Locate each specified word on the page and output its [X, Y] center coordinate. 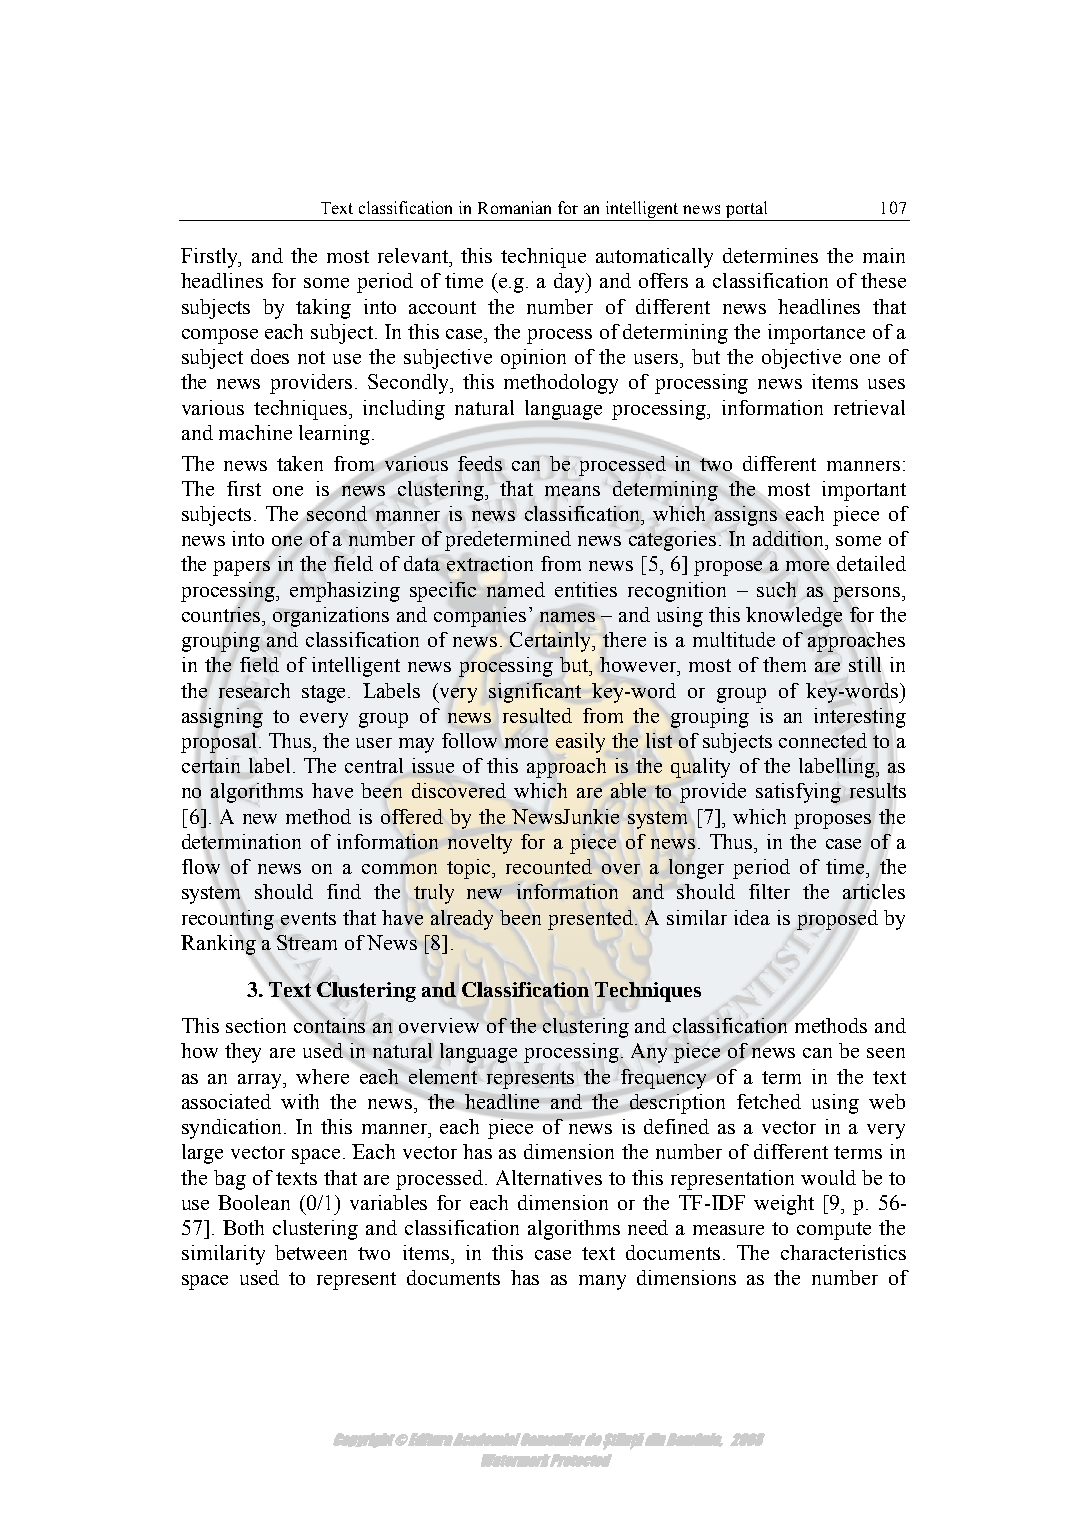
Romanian [514, 207]
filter [769, 891]
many [602, 1282]
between [311, 1252]
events [308, 918]
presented [592, 920]
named [516, 589]
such [776, 589]
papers [242, 569]
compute [834, 1231]
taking [323, 309]
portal [746, 209]
